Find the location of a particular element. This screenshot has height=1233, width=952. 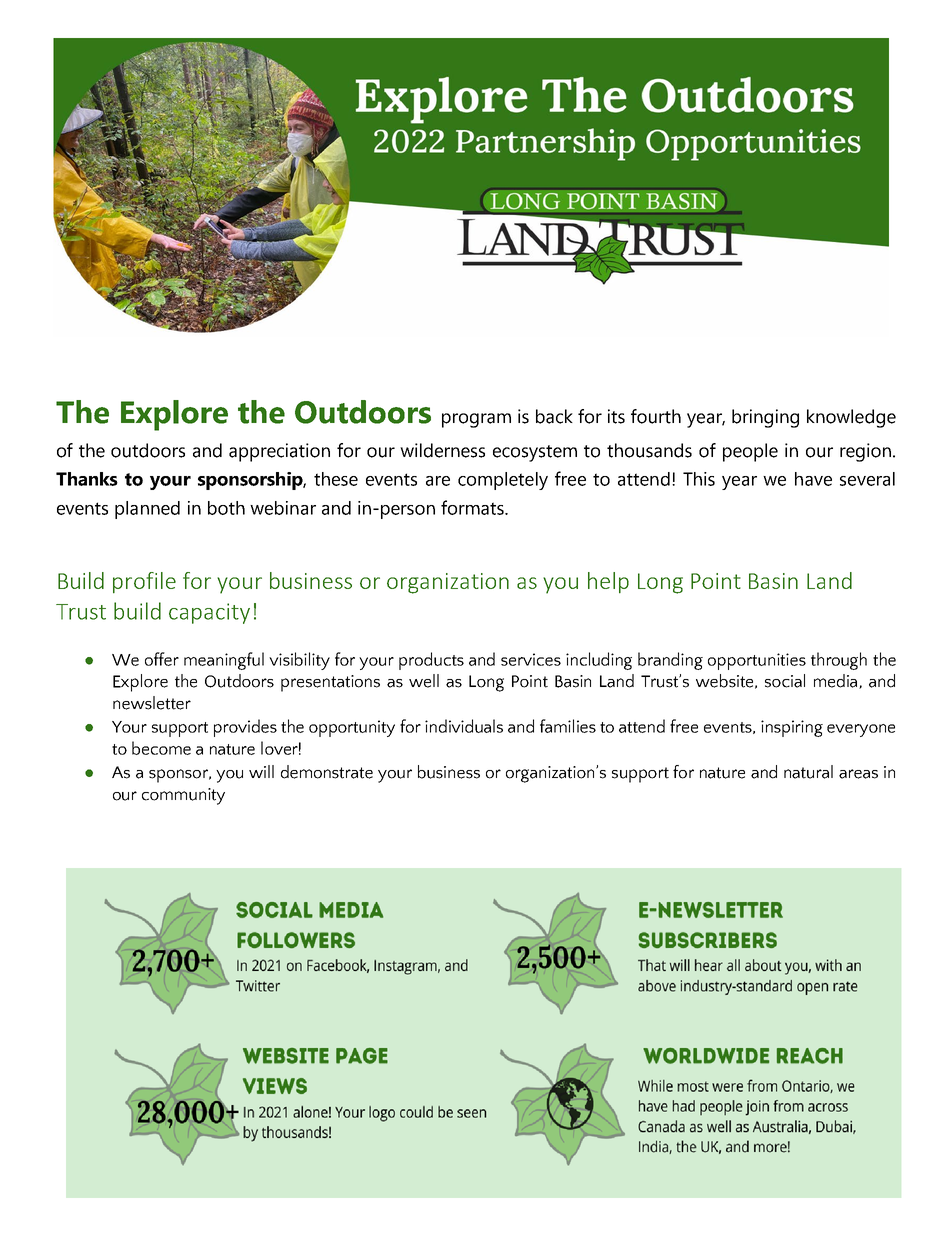

program is located at coordinates (476, 420).
